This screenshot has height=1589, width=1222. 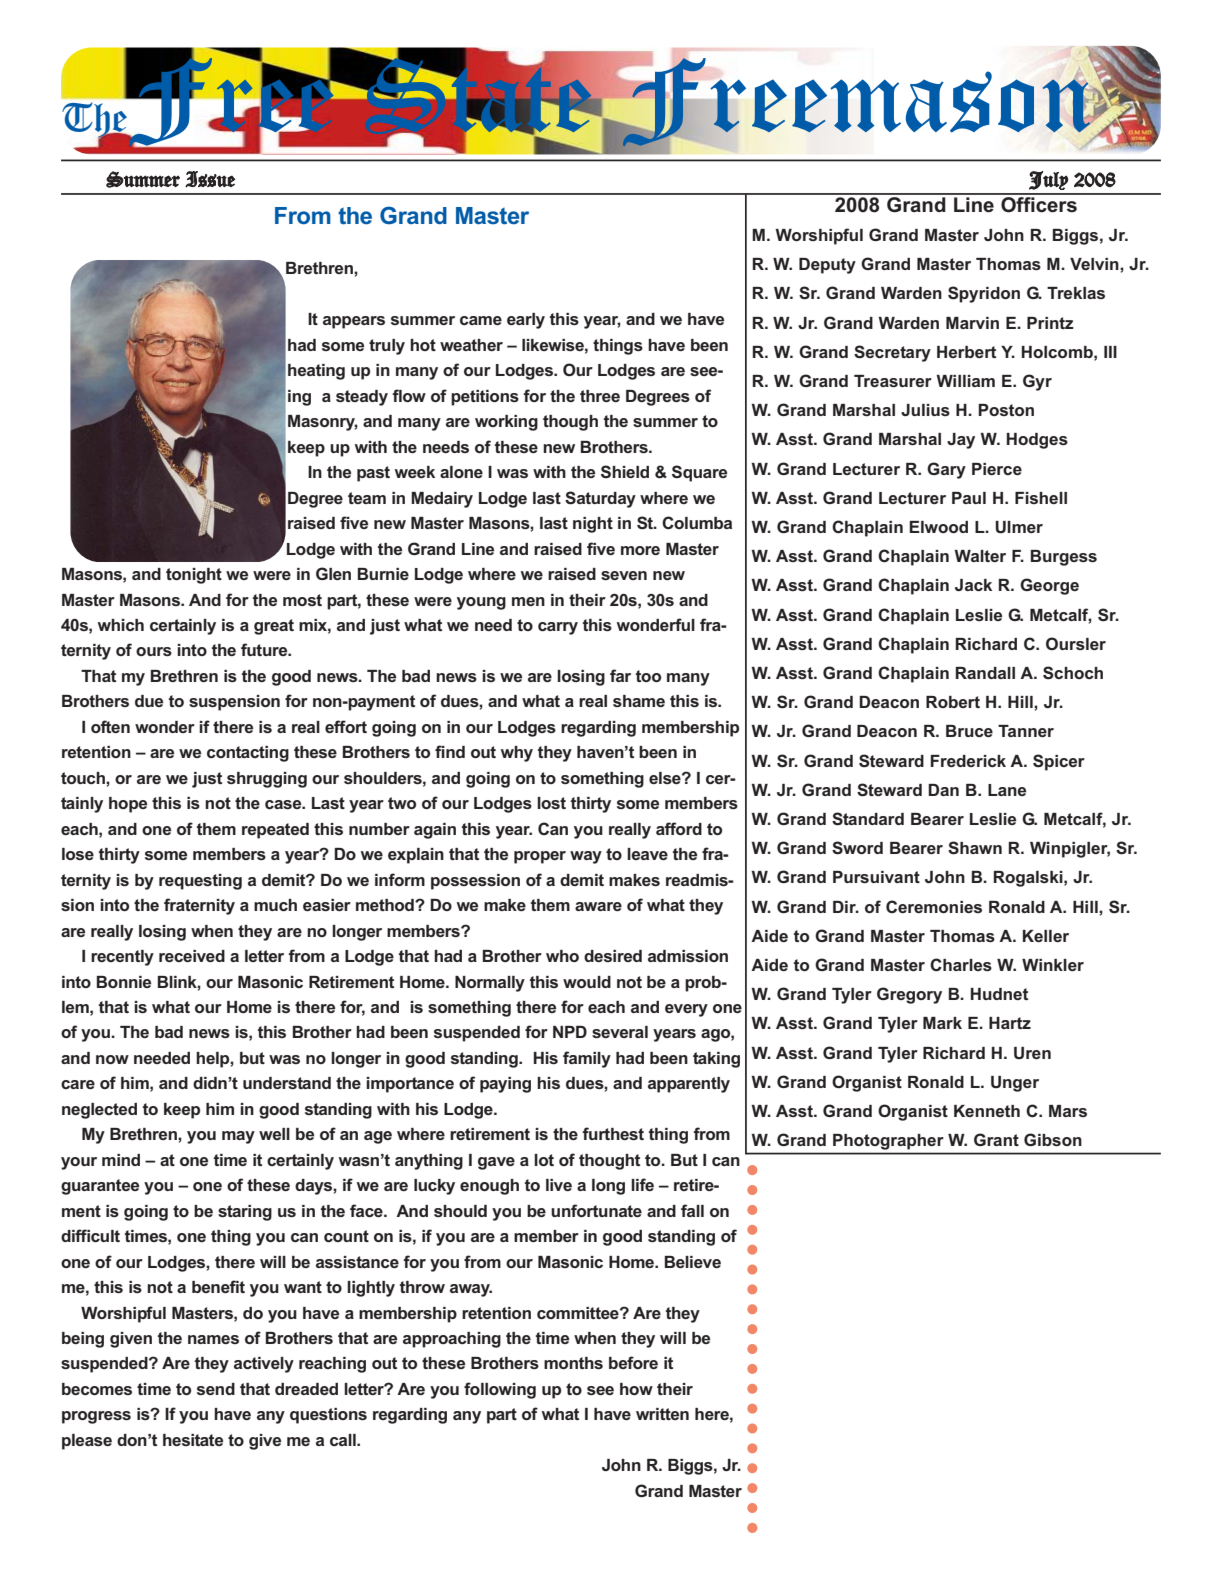 I want to click on written, so click(x=662, y=1414).
